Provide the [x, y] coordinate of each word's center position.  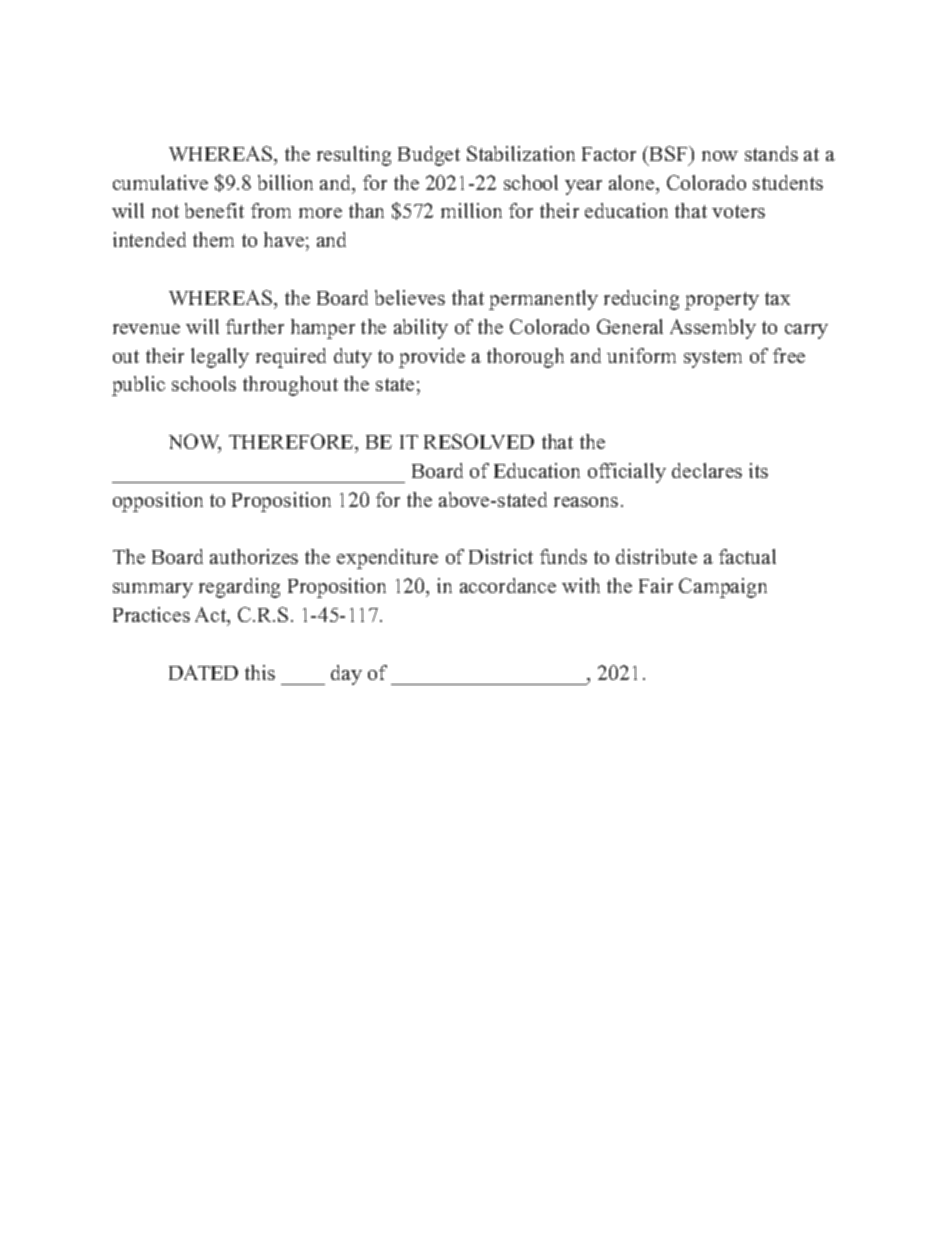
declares [707, 470]
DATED [203, 672]
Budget [429, 156]
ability [421, 329]
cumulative [160, 182]
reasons [586, 502]
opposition [158, 502]
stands [771, 153]
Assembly [713, 329]
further [255, 326]
